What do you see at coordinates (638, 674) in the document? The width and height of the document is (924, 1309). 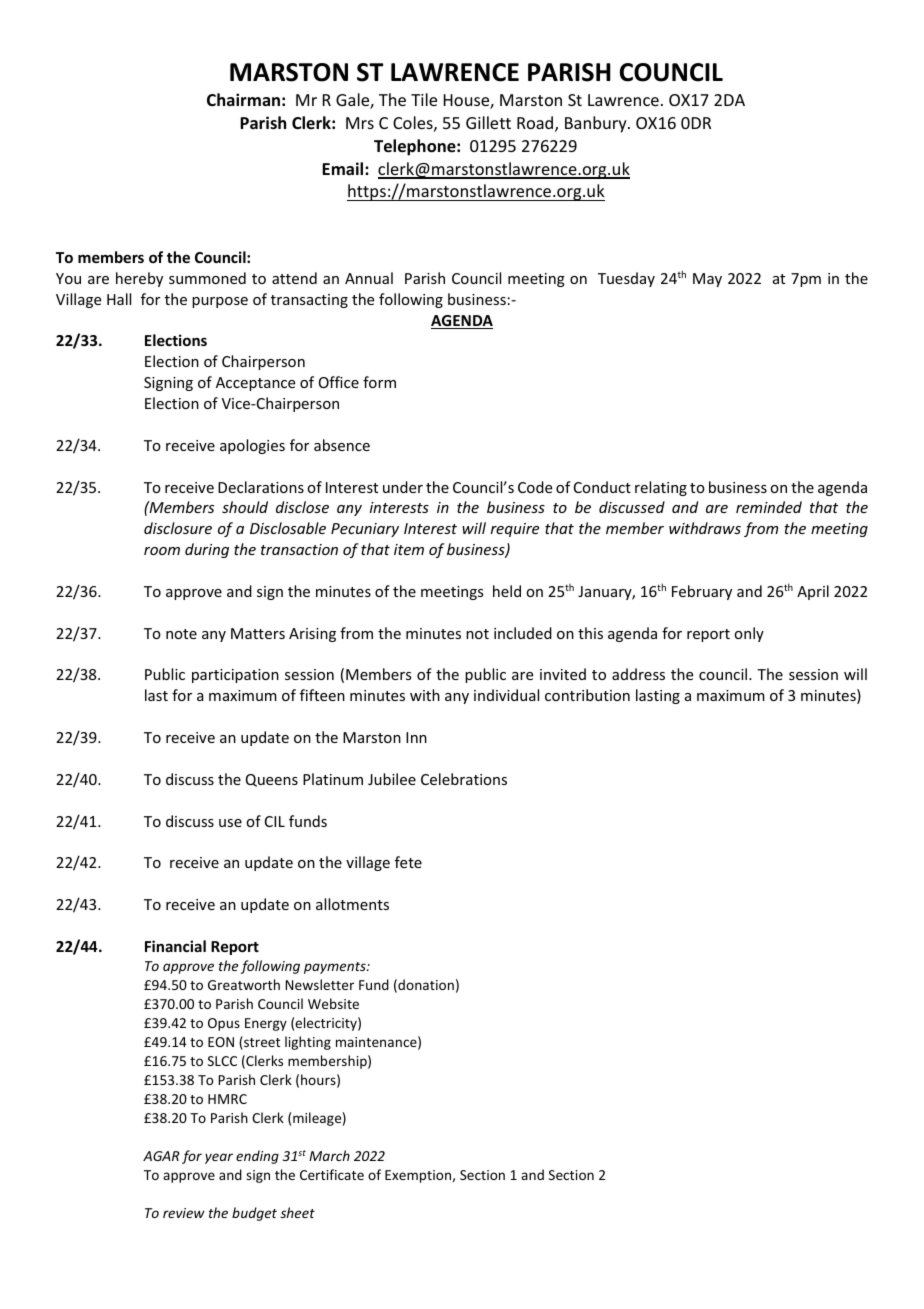 I see `address` at bounding box center [638, 674].
